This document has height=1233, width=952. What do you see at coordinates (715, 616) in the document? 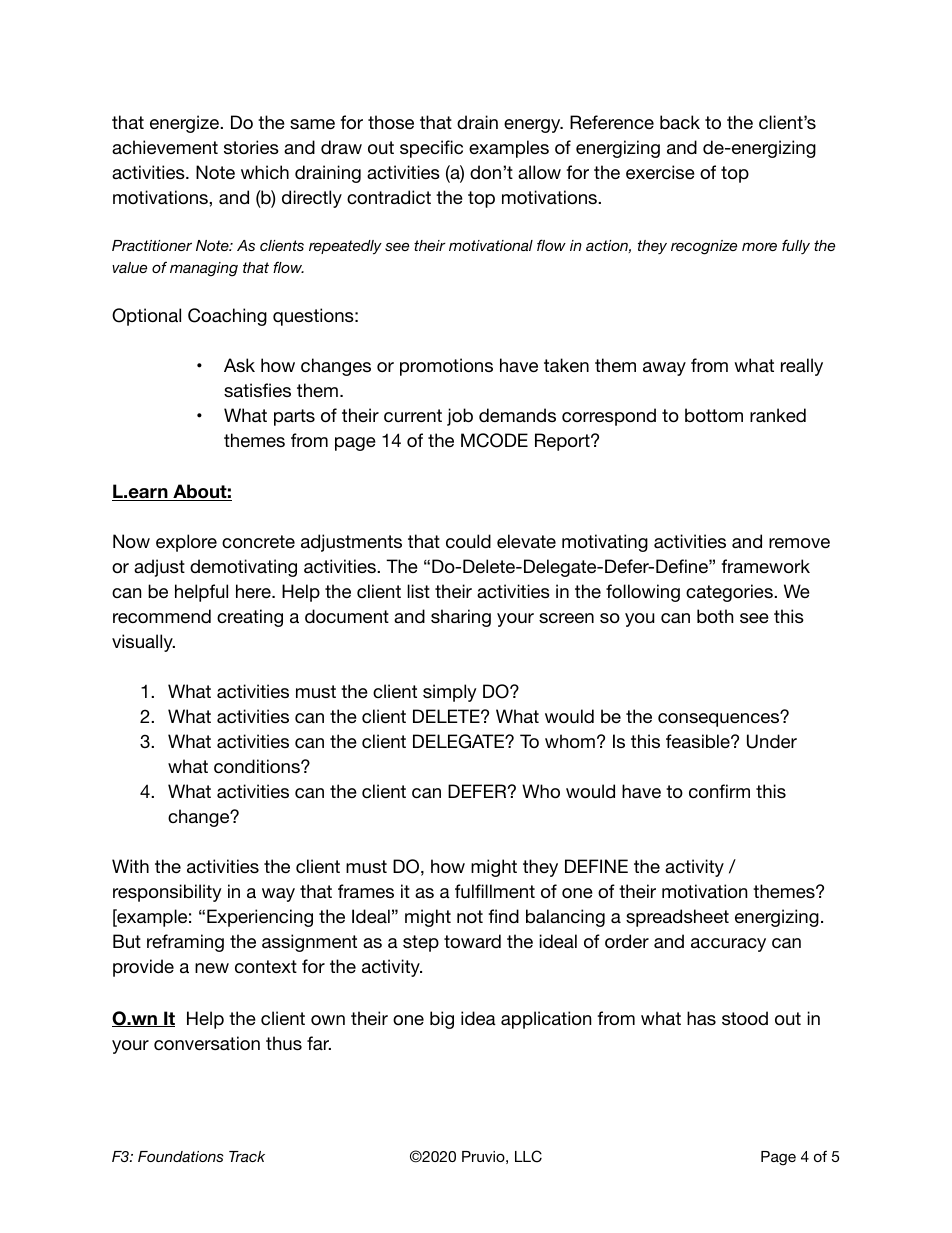
I see `both` at bounding box center [715, 616].
